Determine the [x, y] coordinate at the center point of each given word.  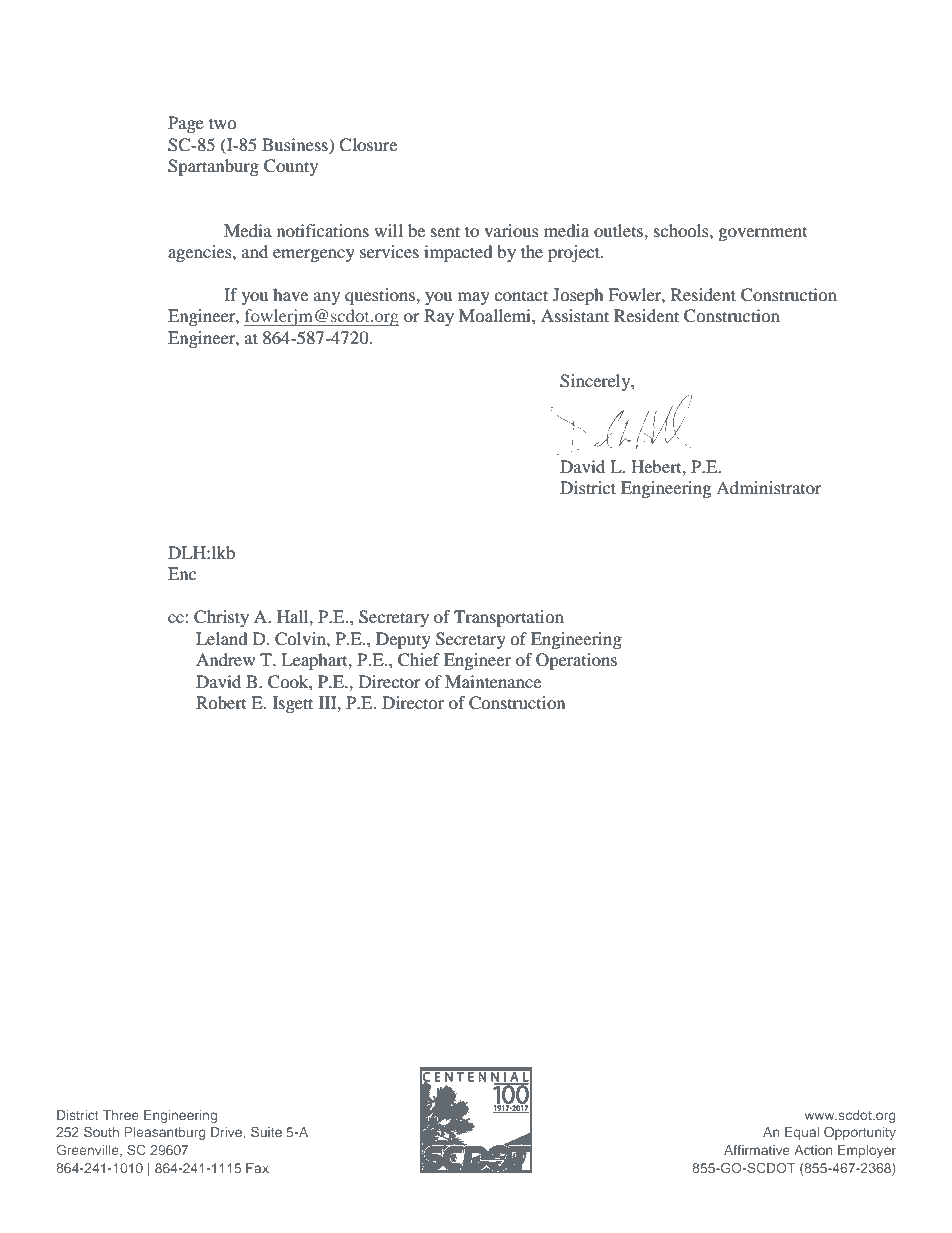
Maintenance [493, 681]
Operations [576, 661]
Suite [266, 1131]
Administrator [769, 487]
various [511, 230]
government [763, 234]
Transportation [509, 618]
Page [186, 124]
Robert [221, 702]
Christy [221, 618]
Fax [257, 1168]
